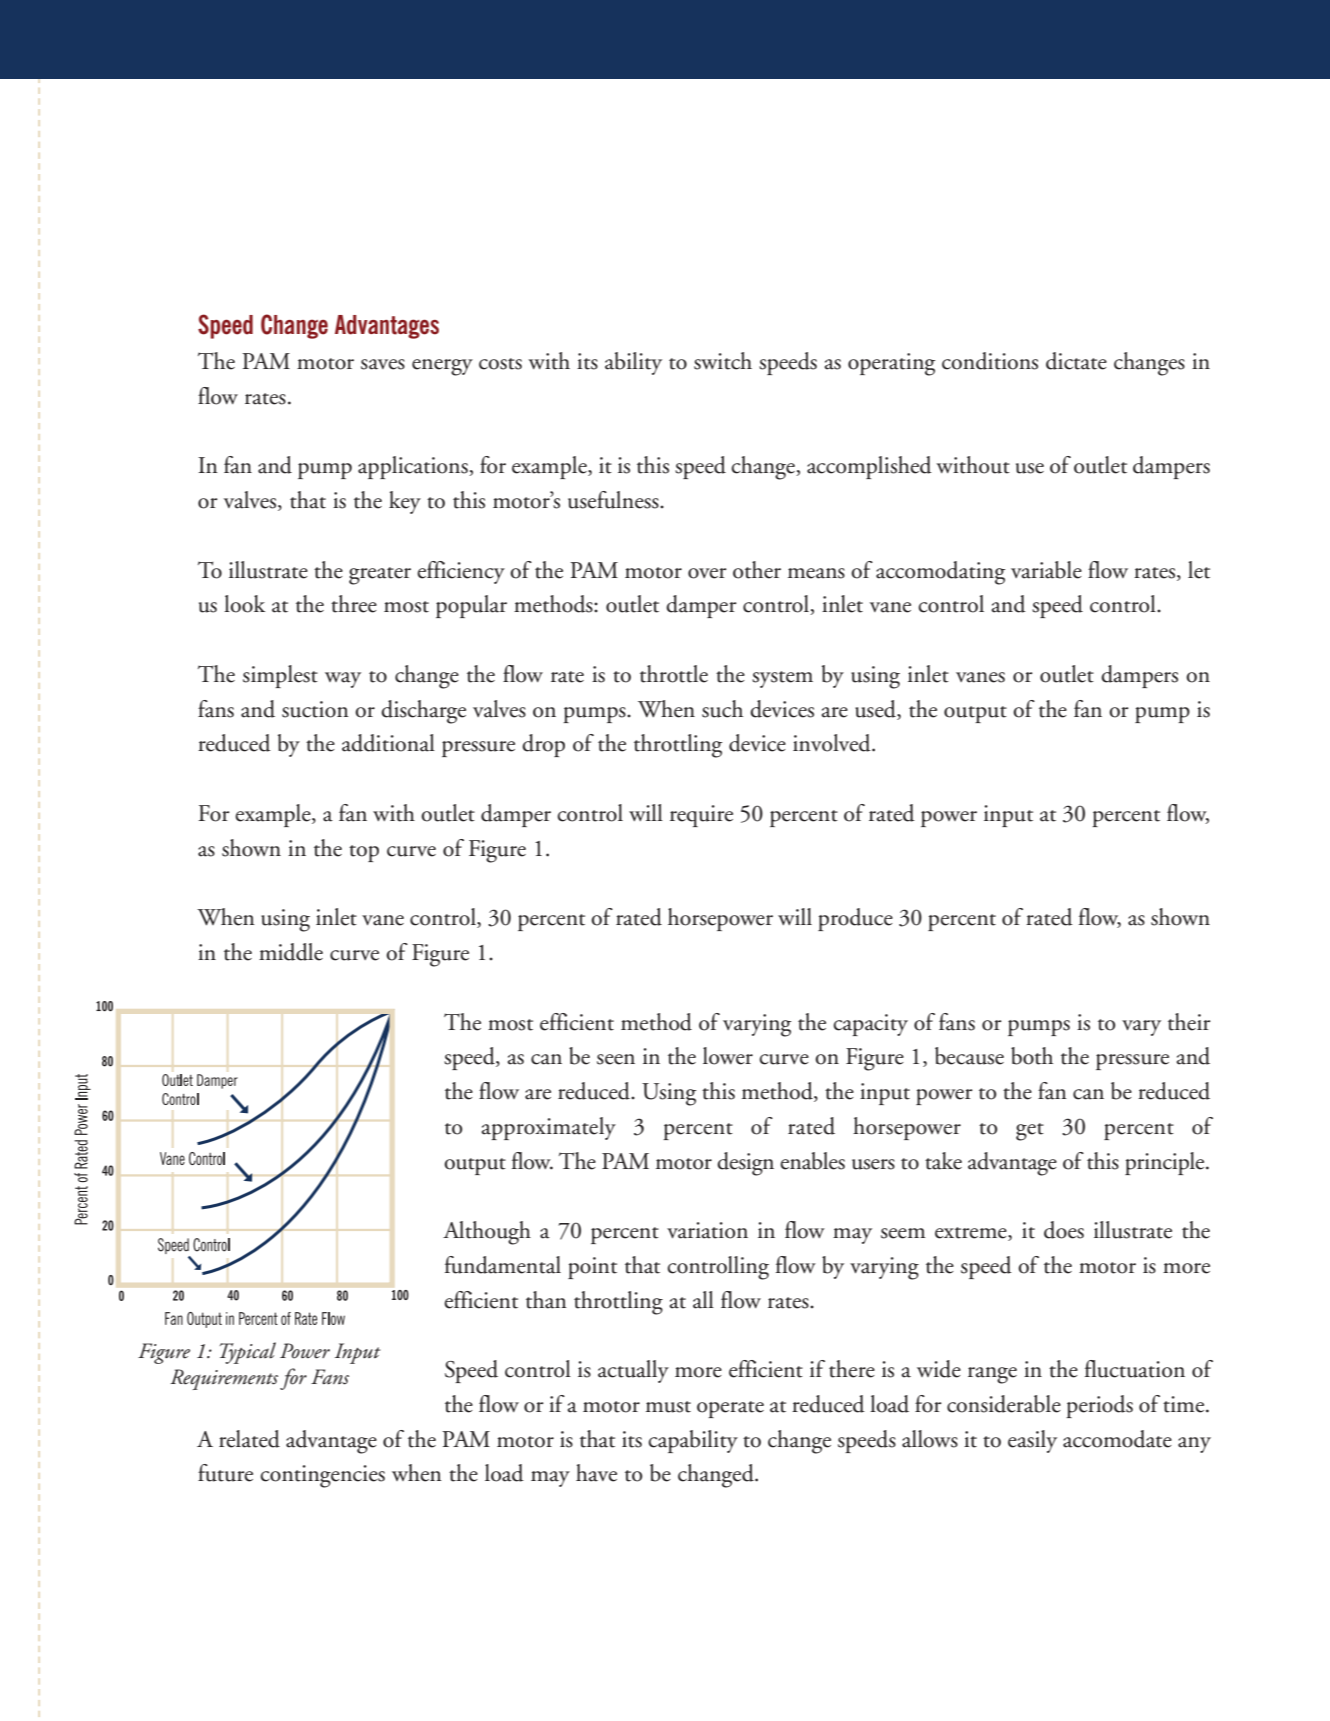 The image size is (1330, 1721). What do you see at coordinates (668, 1407) in the screenshot?
I see `must` at bounding box center [668, 1407].
